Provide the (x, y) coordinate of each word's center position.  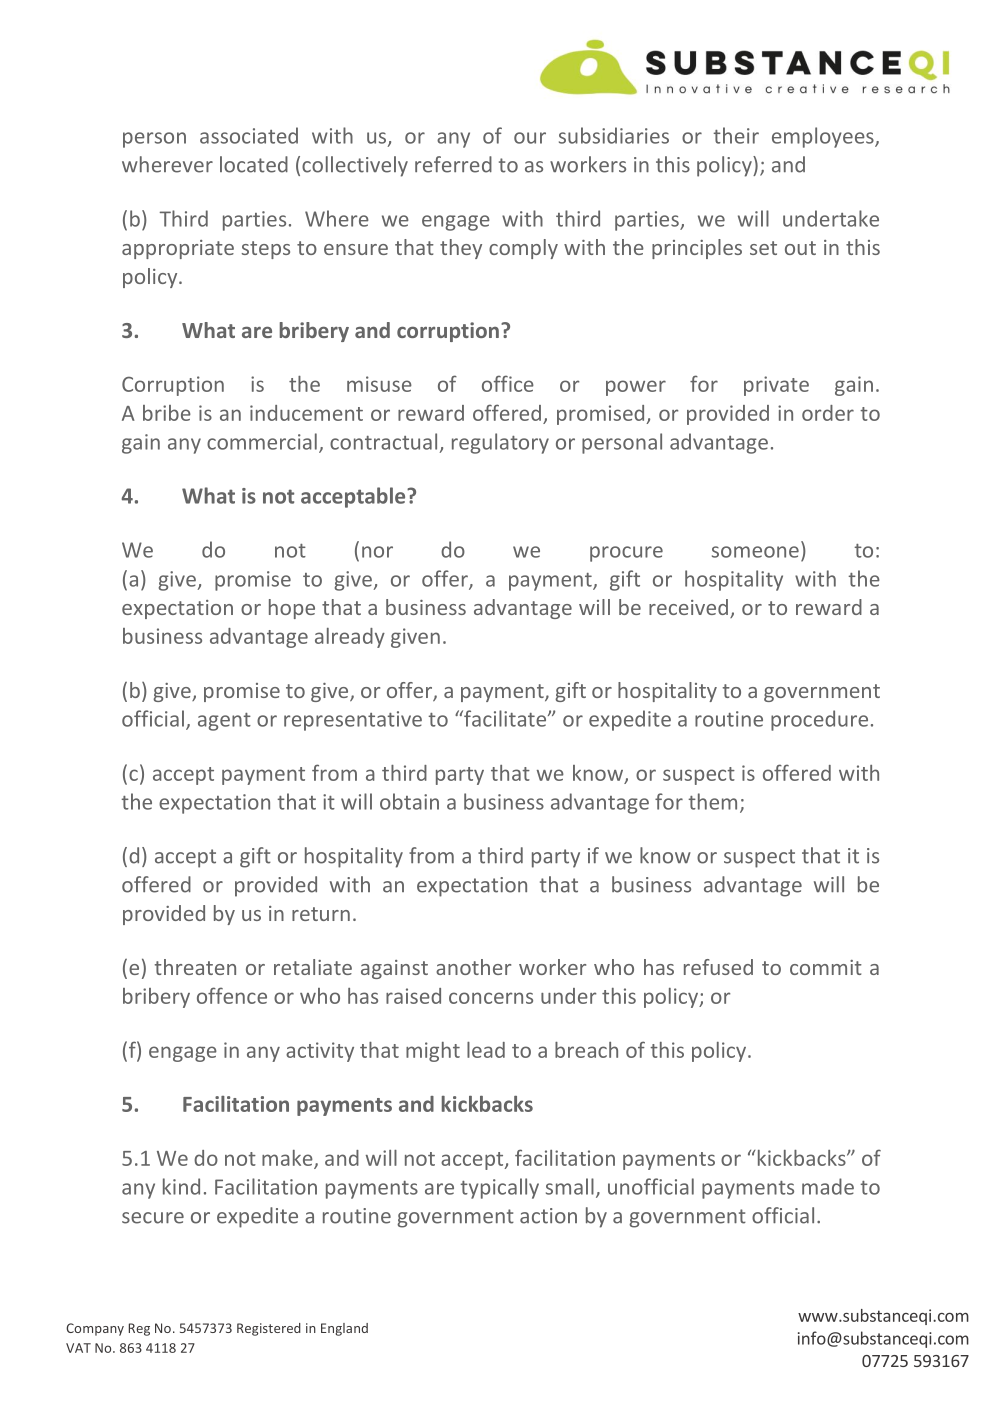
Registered (269, 1329)
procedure (819, 720)
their (736, 135)
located (254, 164)
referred (453, 164)
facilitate (505, 718)
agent (224, 722)
